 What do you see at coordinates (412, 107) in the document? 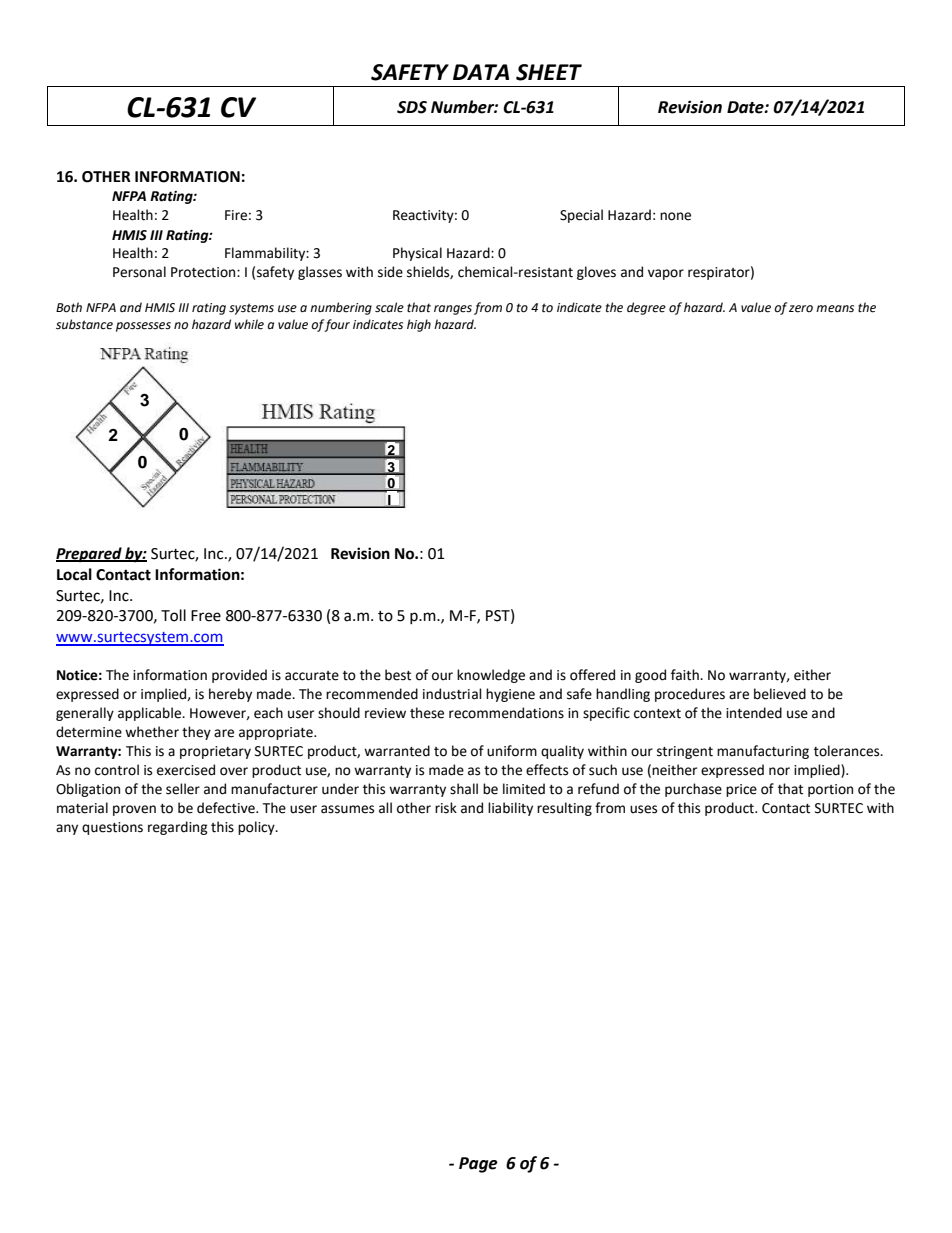
I see `SDS` at bounding box center [412, 107].
